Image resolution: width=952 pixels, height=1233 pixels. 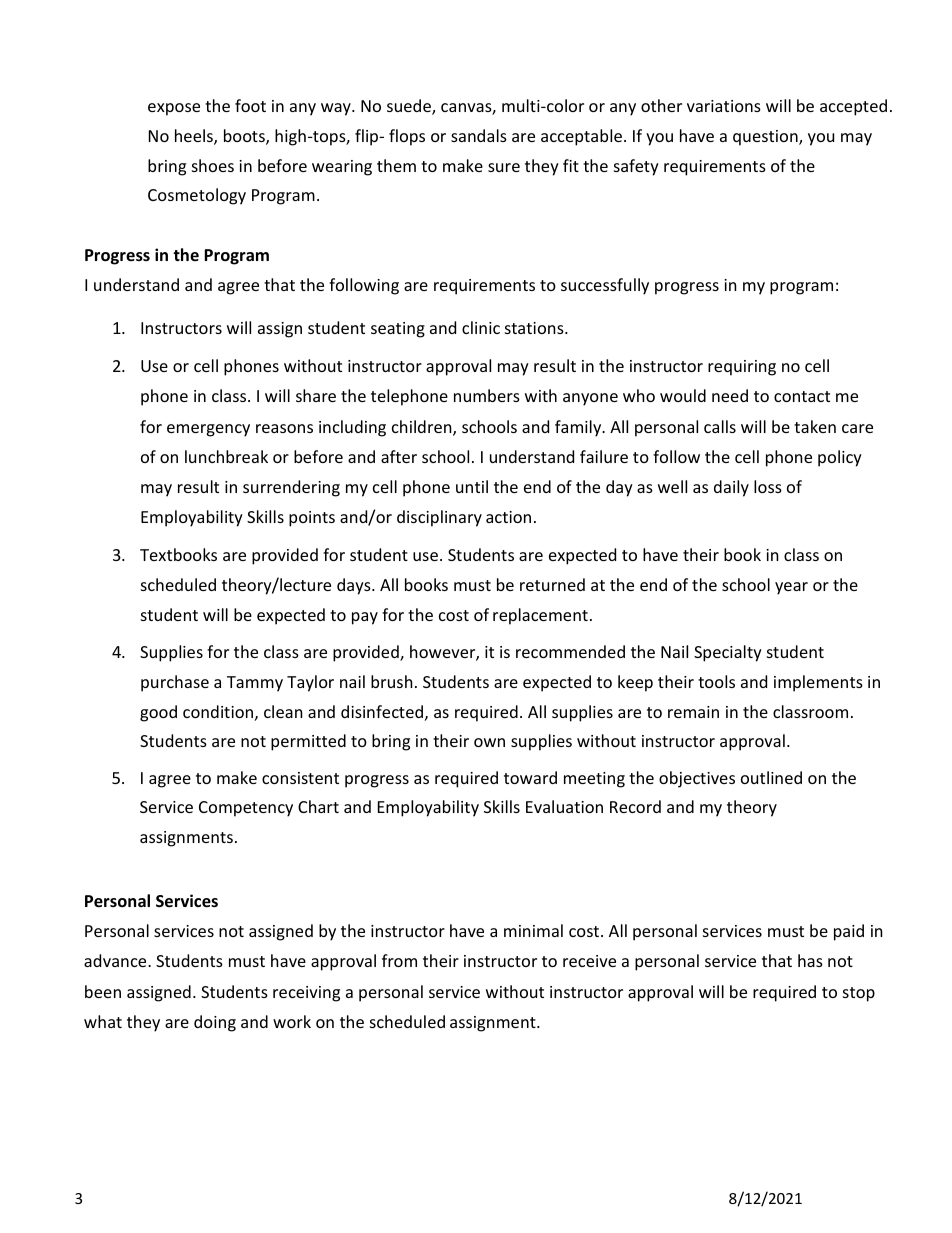 I want to click on points, so click(x=312, y=519).
